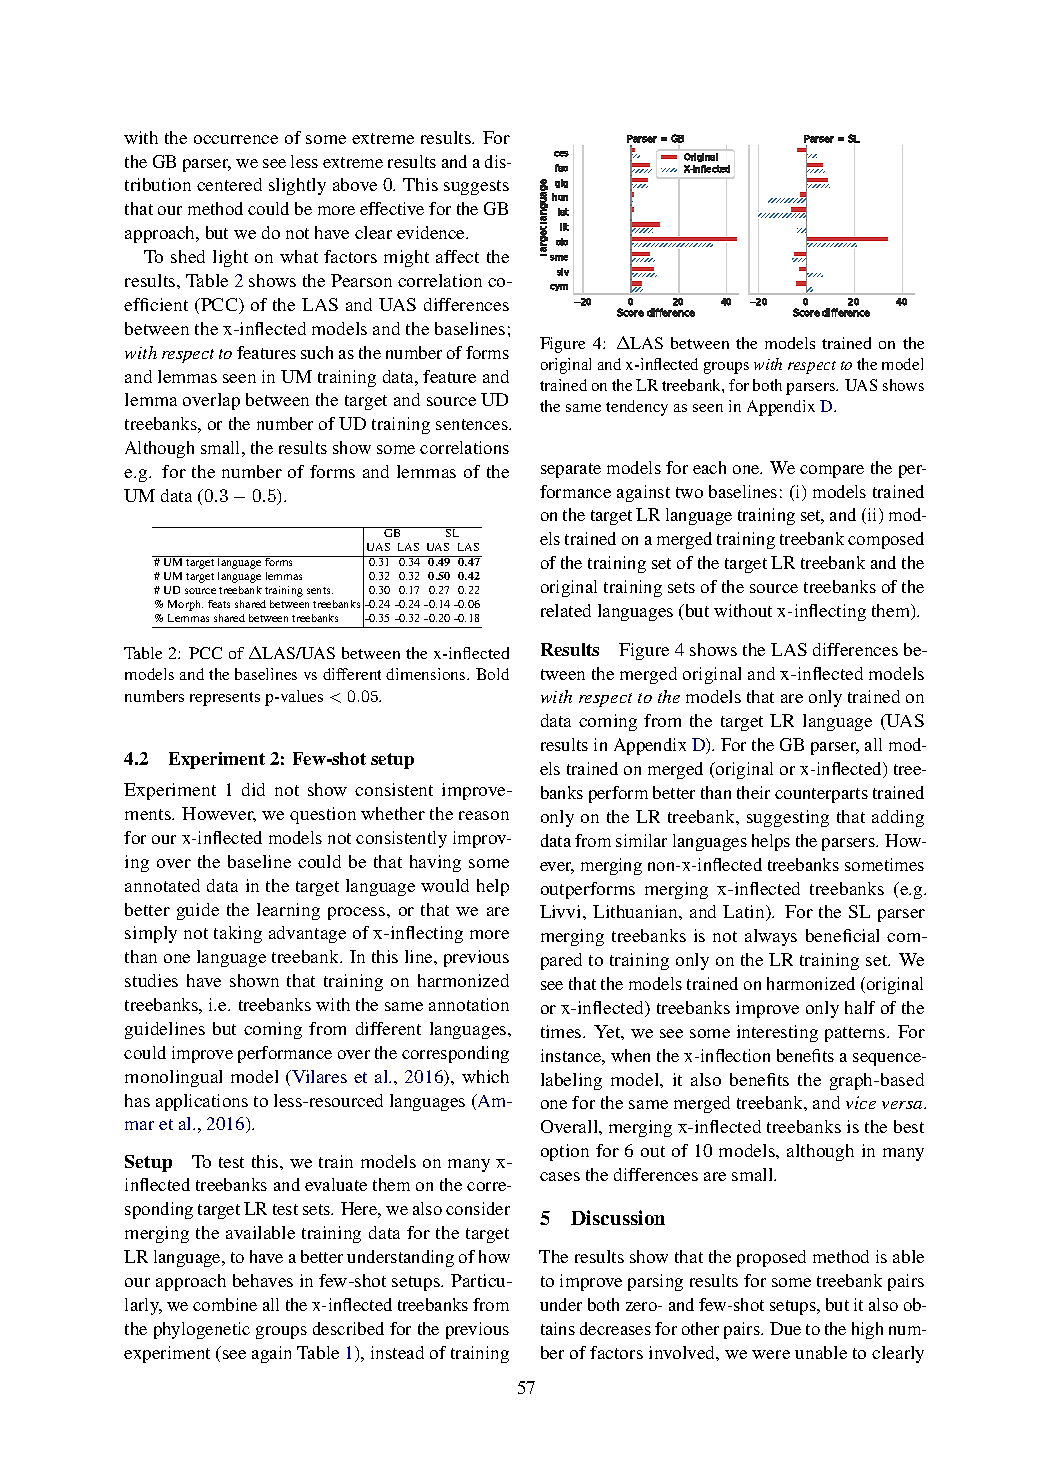 Image resolution: width=1050 pixels, height=1484 pixels. I want to click on occurrence, so click(236, 139).
